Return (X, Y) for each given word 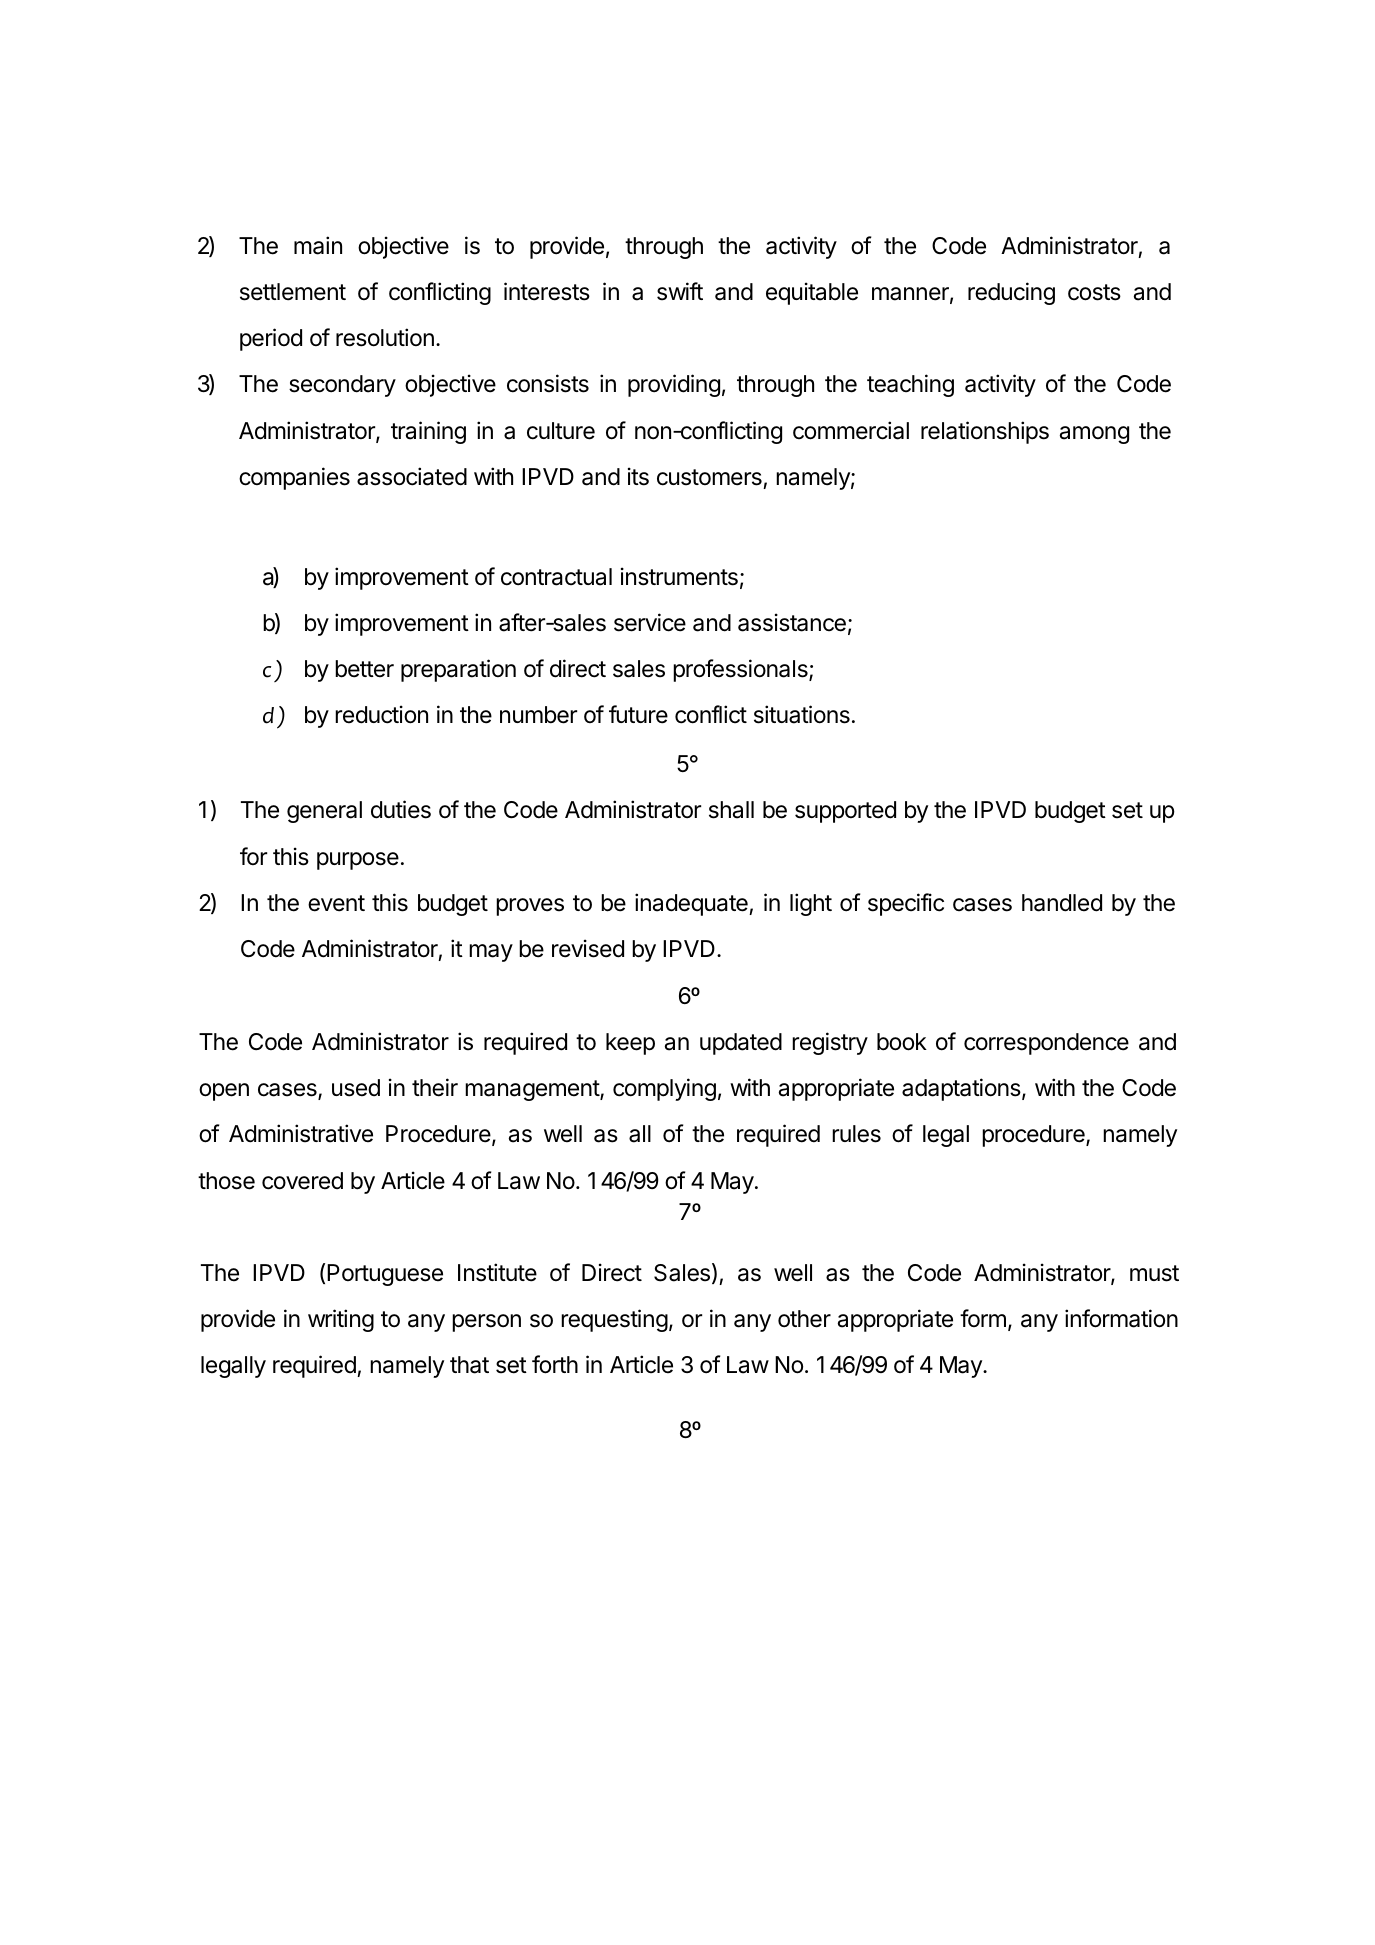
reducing (1011, 293)
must (1154, 1273)
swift (680, 291)
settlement (293, 292)
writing (341, 1320)
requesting (614, 1320)
